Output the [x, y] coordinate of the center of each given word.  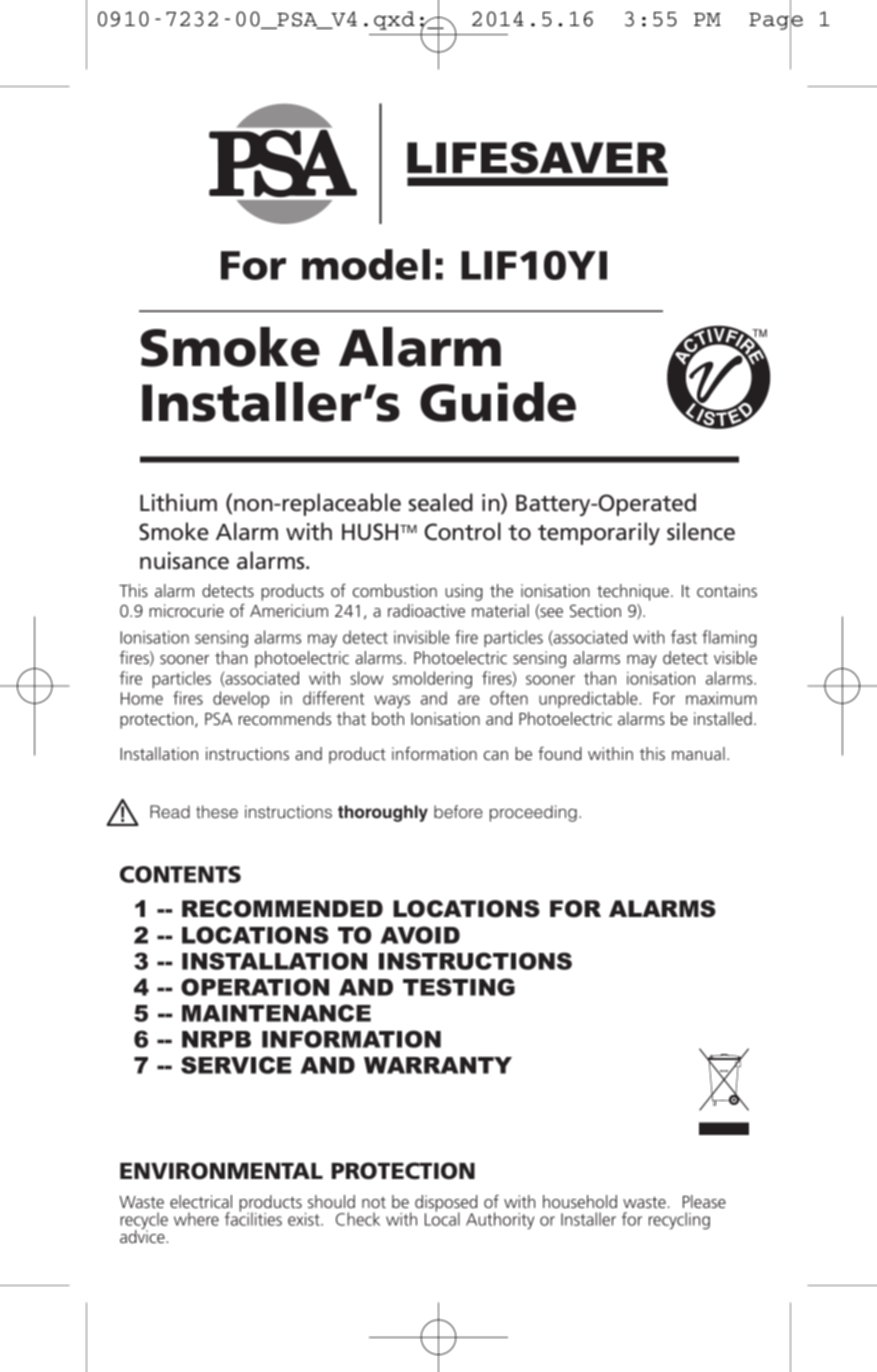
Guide [498, 402]
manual [698, 753]
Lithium [178, 502]
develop [241, 699]
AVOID [420, 935]
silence [701, 531]
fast [684, 637]
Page [776, 21]
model [366, 264]
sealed [441, 502]
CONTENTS [180, 874]
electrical [201, 1201]
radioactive [426, 610]
